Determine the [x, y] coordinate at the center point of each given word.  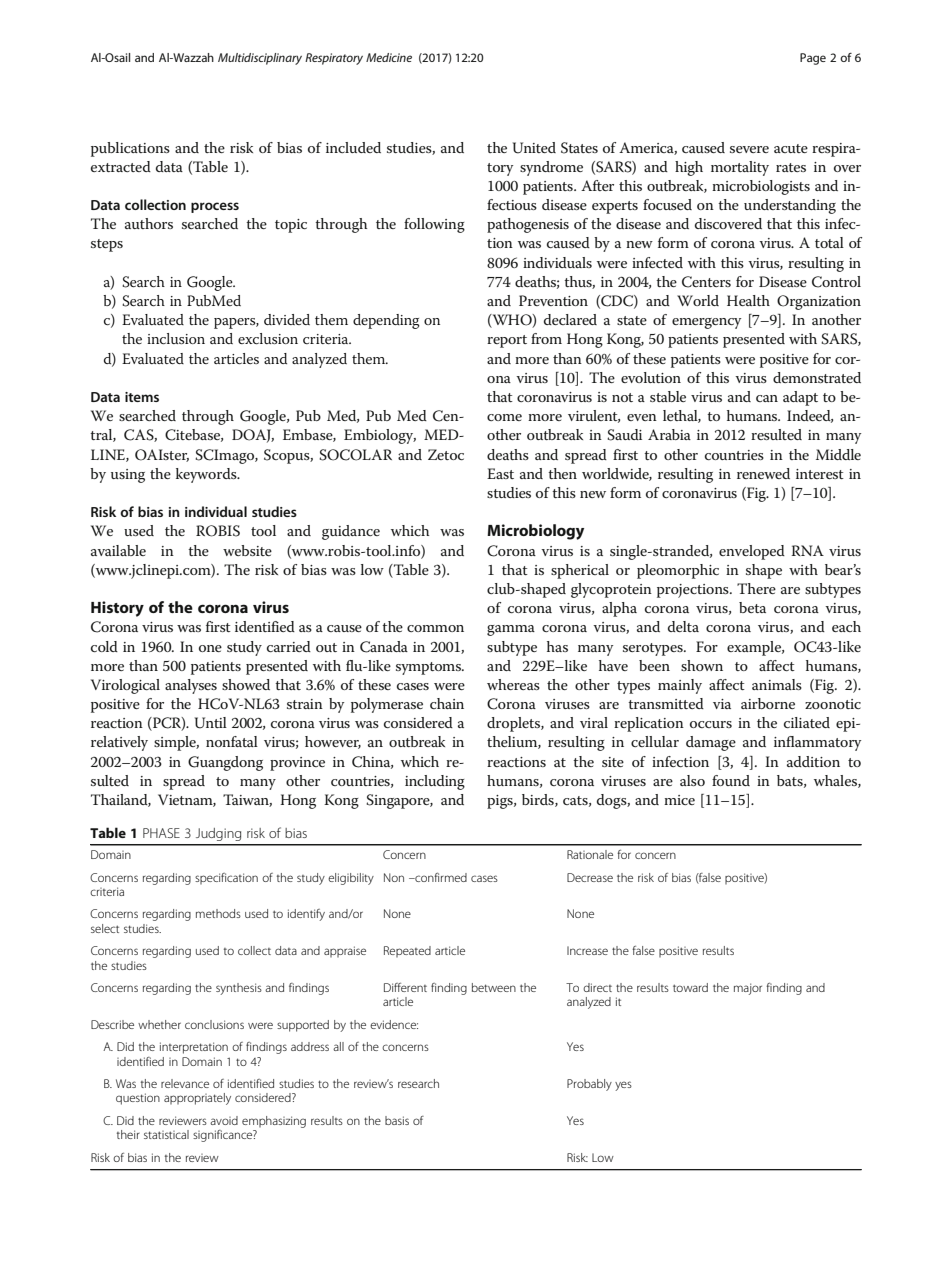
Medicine [389, 57]
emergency [706, 323]
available [118, 550]
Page [813, 59]
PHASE [161, 833]
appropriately [197, 1099]
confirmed [440, 877]
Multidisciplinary [260, 59]
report [507, 341]
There [756, 588]
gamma [511, 630]
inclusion [176, 338]
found [731, 780]
